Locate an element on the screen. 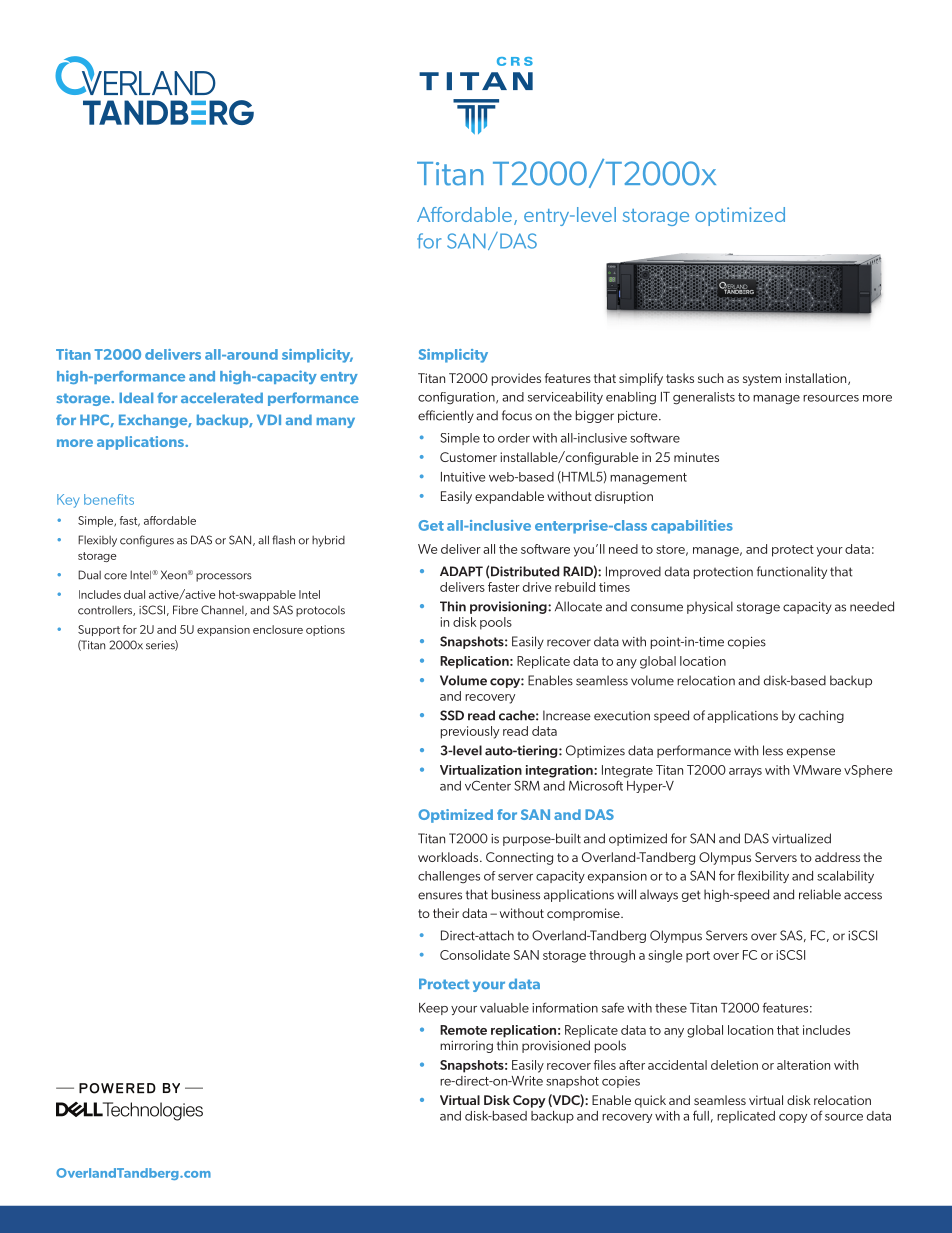  previously is located at coordinates (470, 732).
